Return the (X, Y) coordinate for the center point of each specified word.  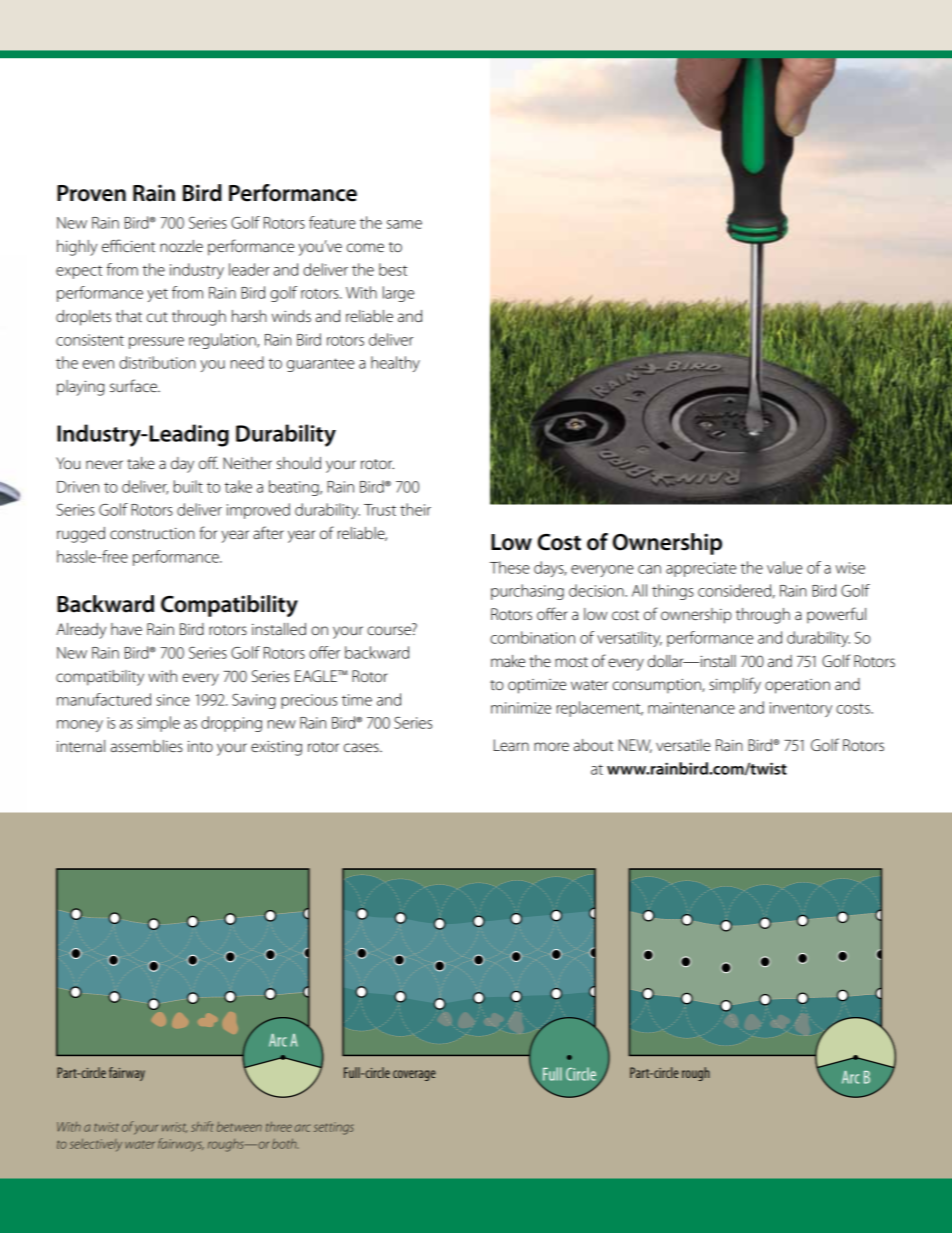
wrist (174, 1127)
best (393, 269)
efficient (128, 245)
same (404, 224)
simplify (735, 685)
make (508, 661)
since (173, 700)
